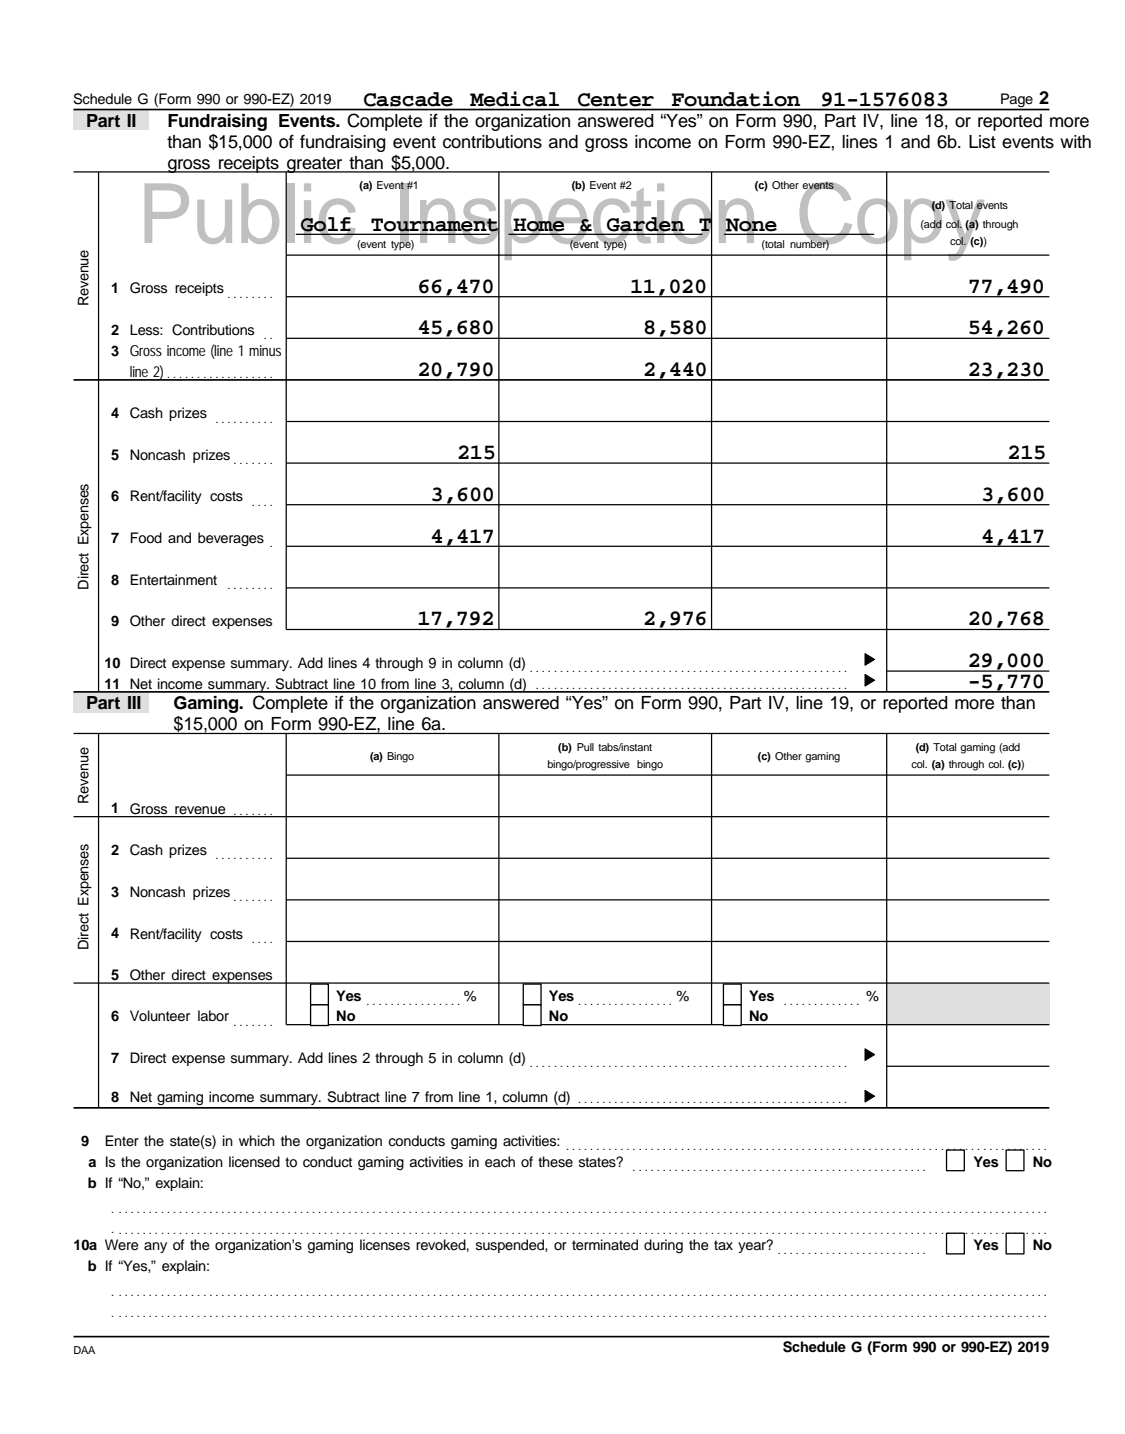 The image size is (1125, 1434). What do you see at coordinates (605, 1245) in the screenshot?
I see `terminated` at bounding box center [605, 1245].
